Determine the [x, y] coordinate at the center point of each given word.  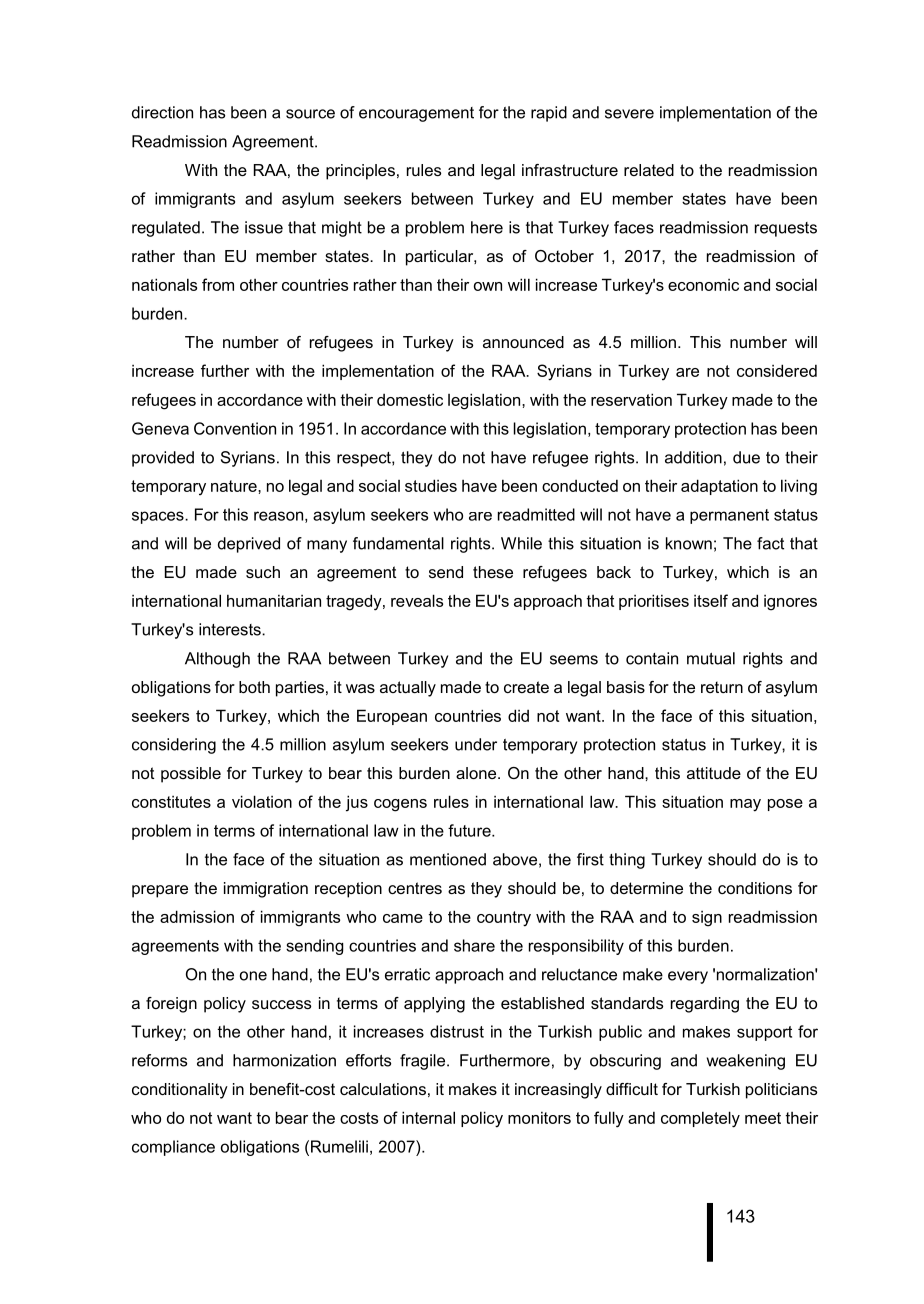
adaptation [719, 487]
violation [262, 801]
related [649, 170]
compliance [173, 1148]
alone [477, 773]
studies [431, 485]
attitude [714, 773]
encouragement [416, 114]
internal [428, 1117]
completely [700, 1119]
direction [162, 112]
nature [235, 486]
